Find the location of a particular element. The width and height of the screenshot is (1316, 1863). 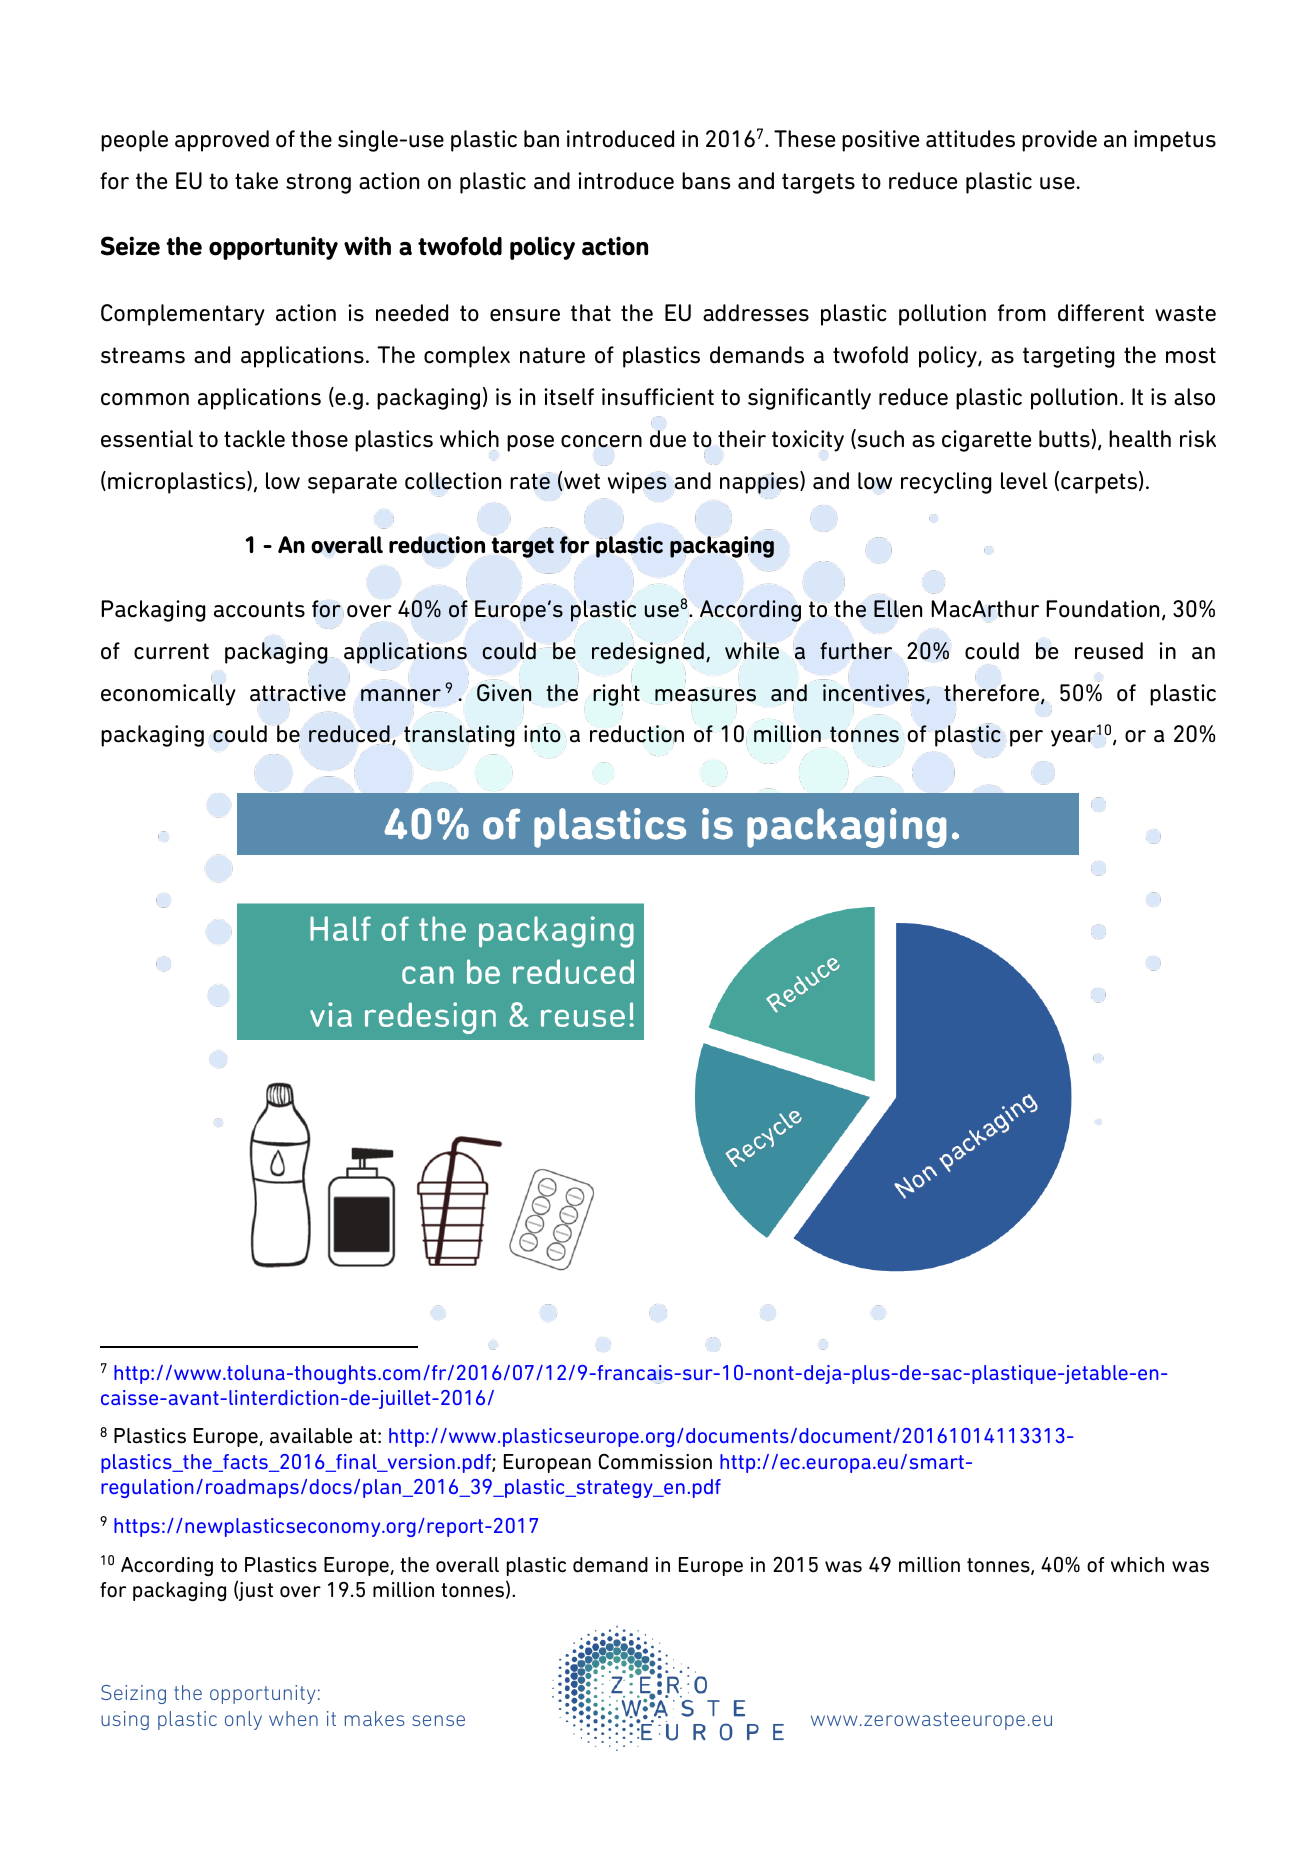

sense is located at coordinates (438, 1720).
